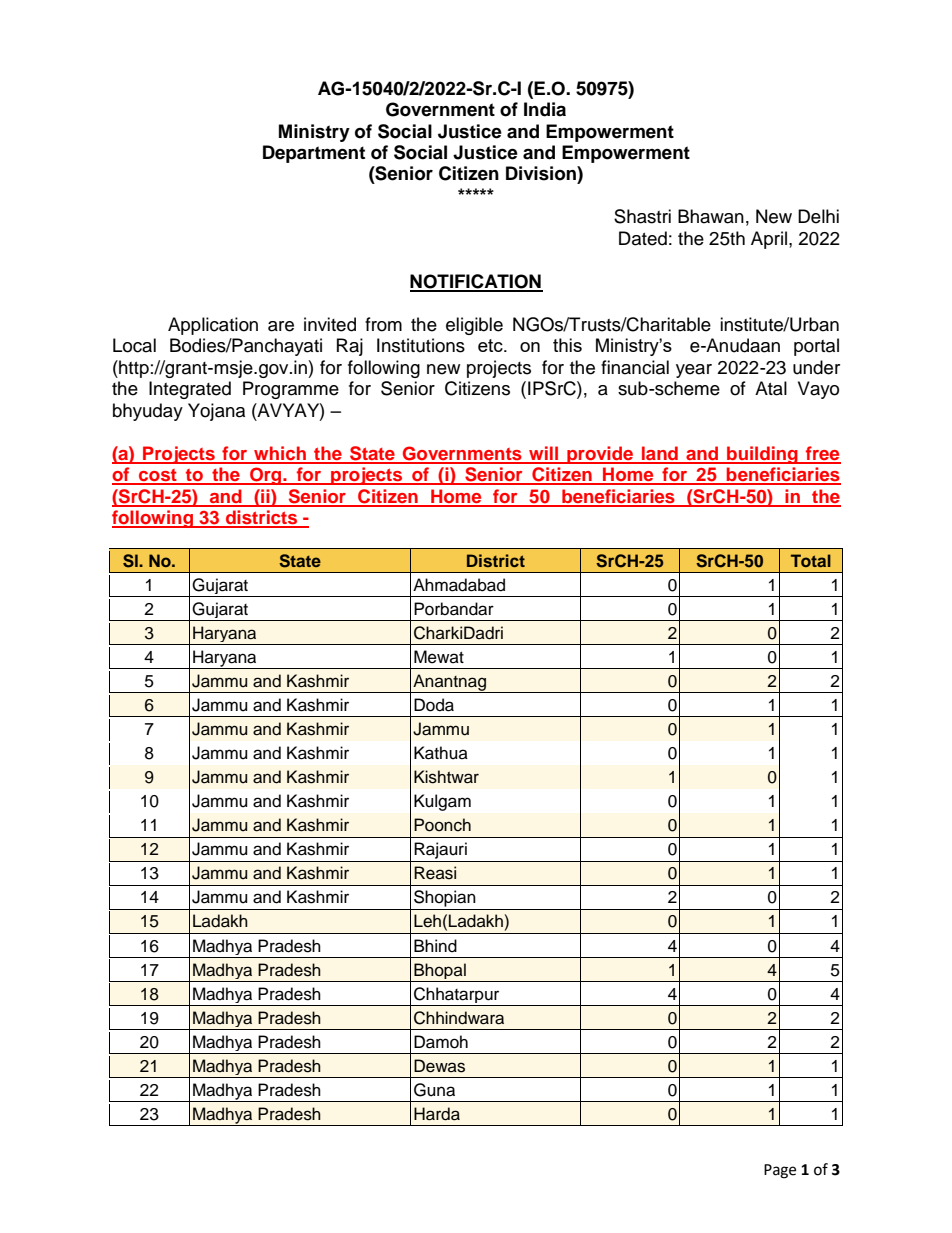 The width and height of the screenshot is (952, 1233). What do you see at coordinates (780, 1171) in the screenshot?
I see `Page` at bounding box center [780, 1171].
